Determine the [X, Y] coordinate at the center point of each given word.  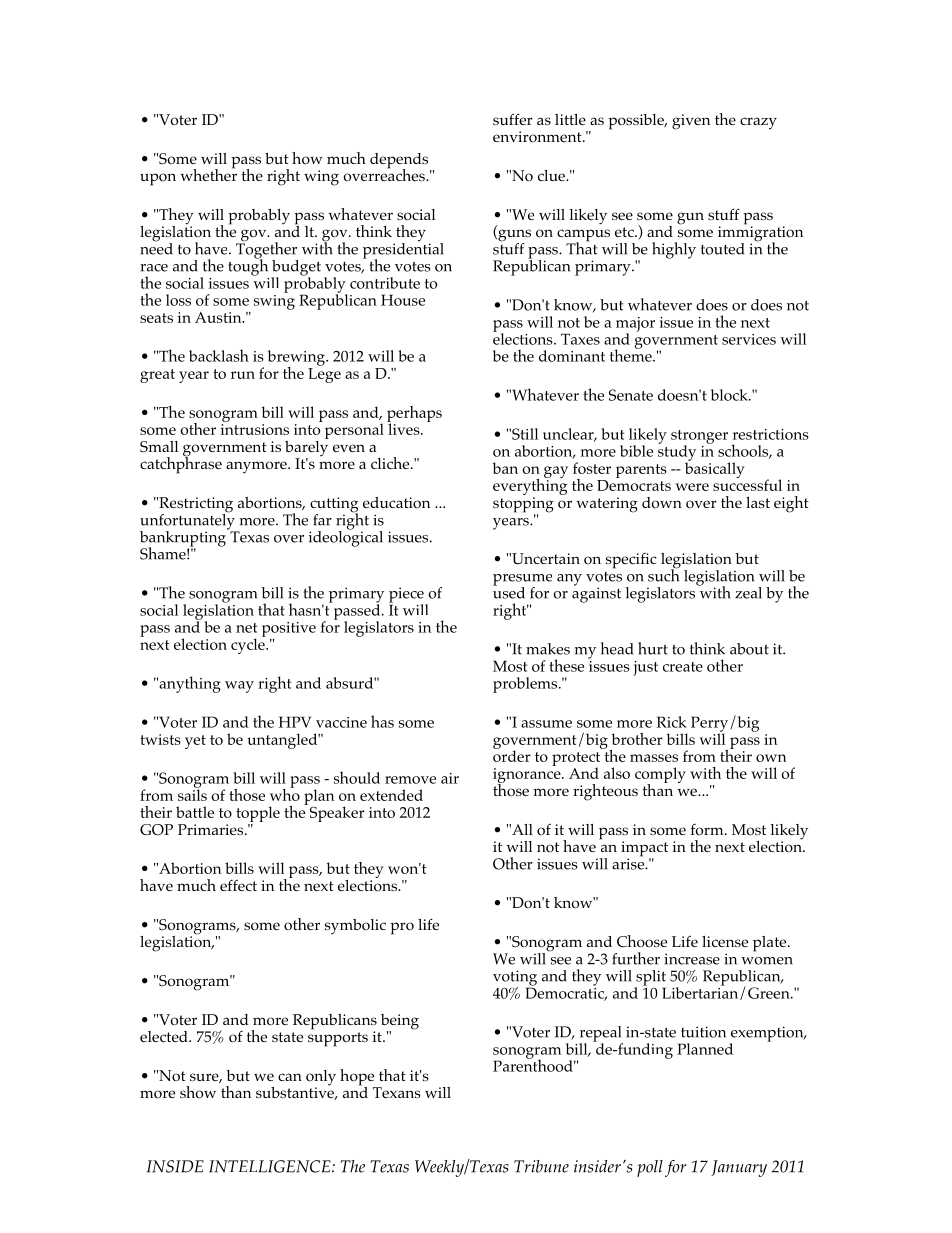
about [749, 649]
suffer [513, 119]
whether [209, 174]
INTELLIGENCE [271, 1166]
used [509, 592]
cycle [249, 645]
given [691, 122]
